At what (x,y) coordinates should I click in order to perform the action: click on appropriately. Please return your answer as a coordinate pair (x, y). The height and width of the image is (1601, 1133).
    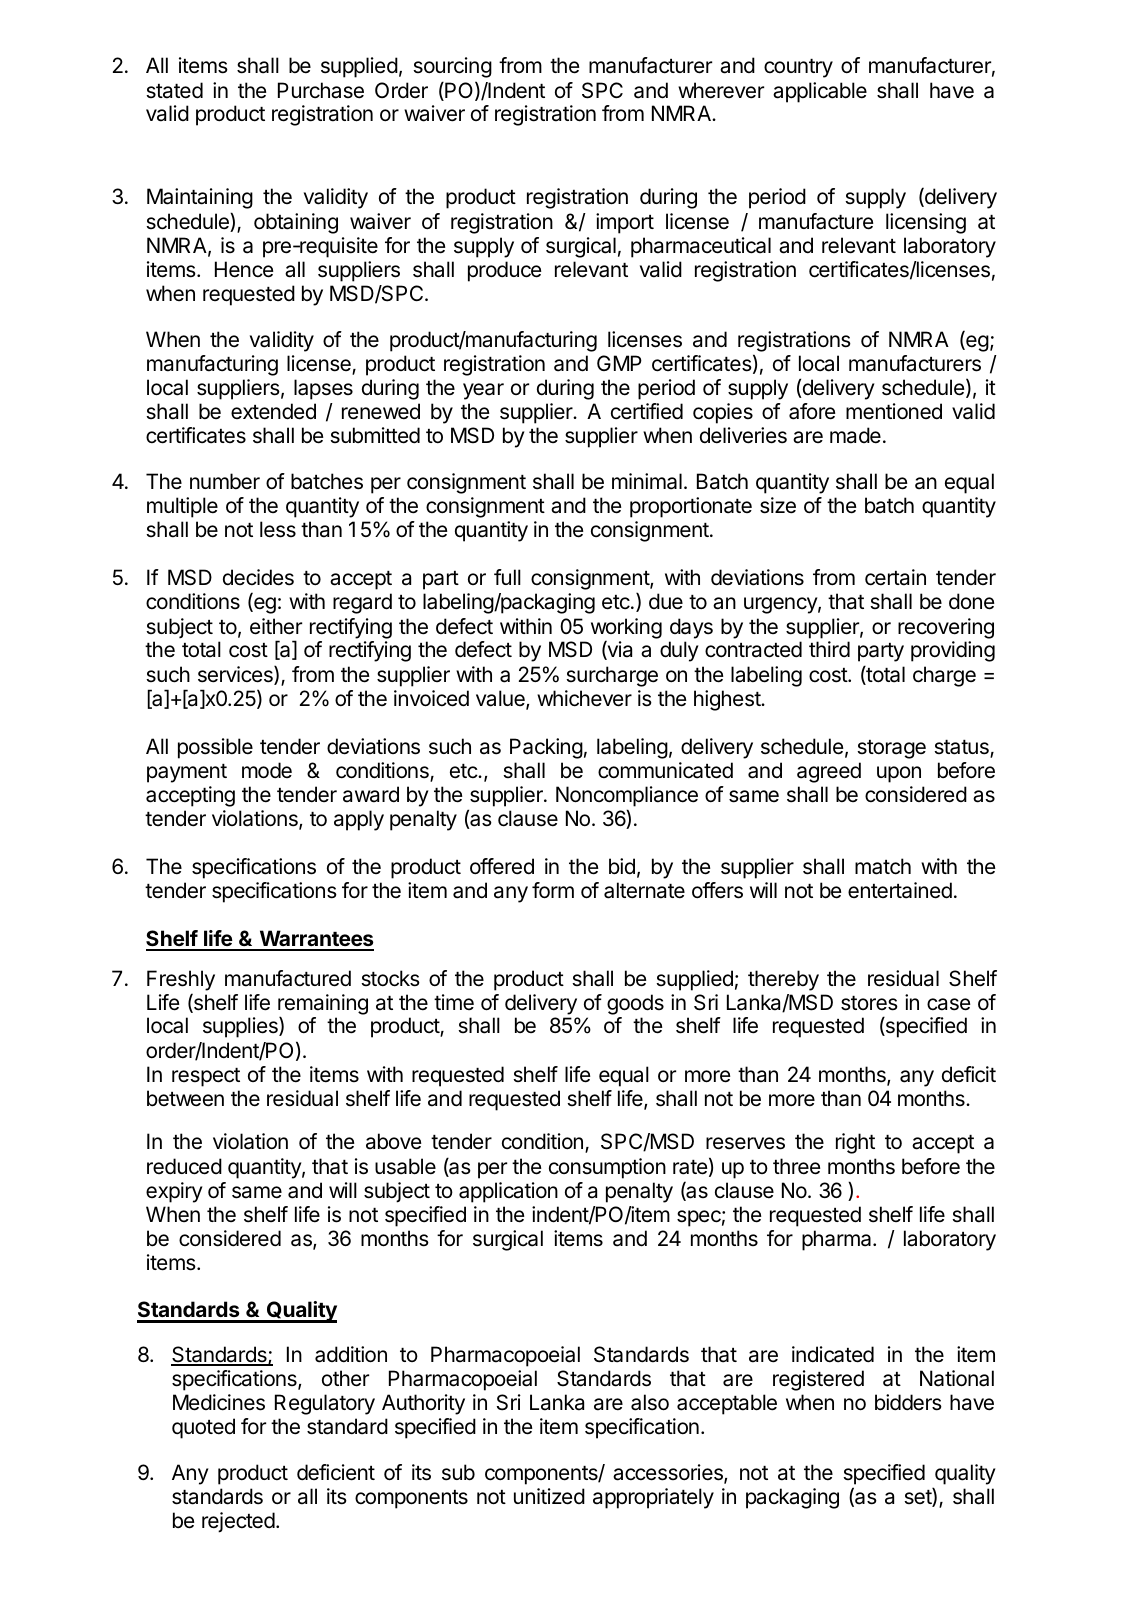
    Looking at the image, I should click on (653, 1498).
